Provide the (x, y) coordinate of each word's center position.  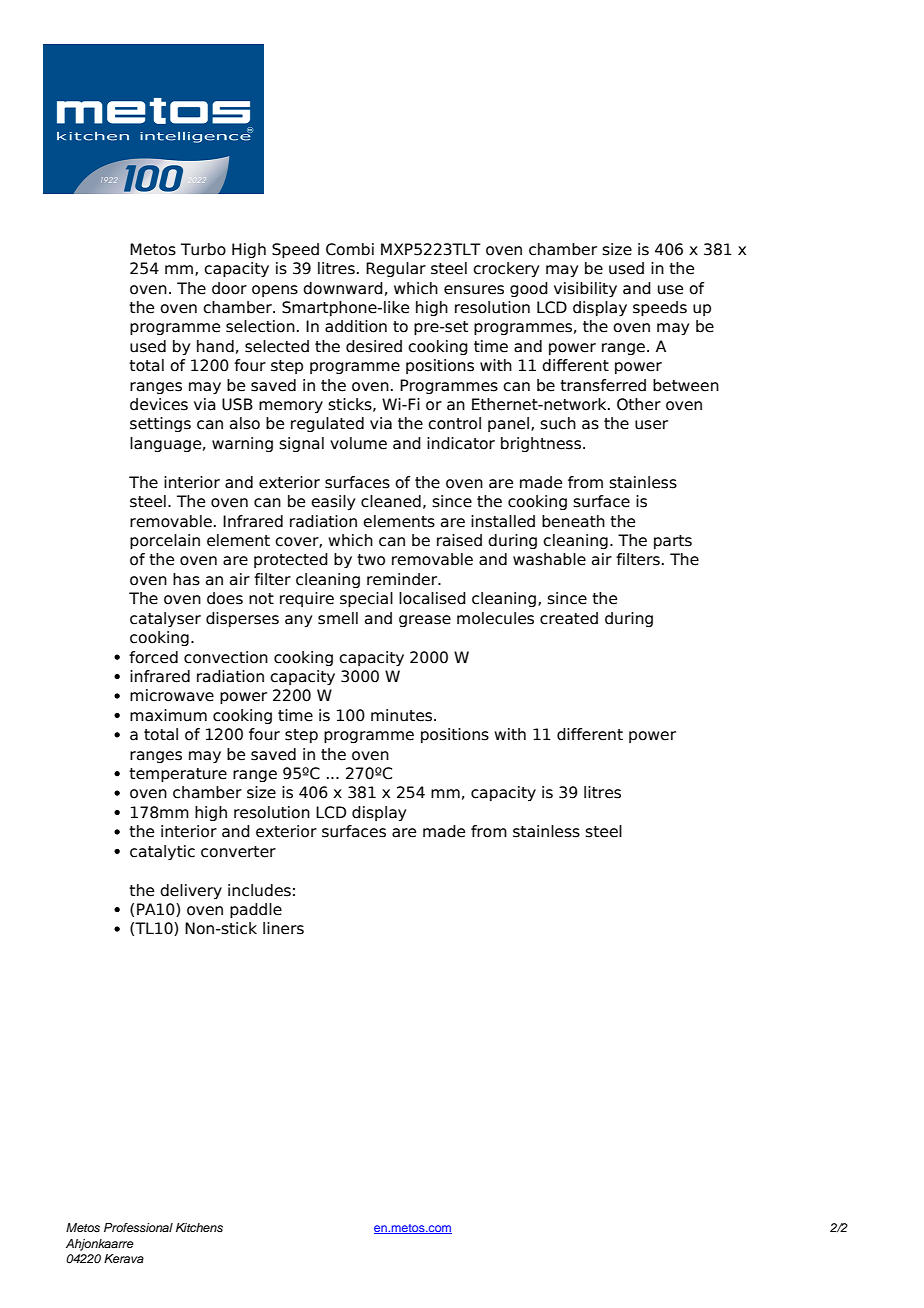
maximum (168, 715)
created (569, 618)
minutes (403, 715)
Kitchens (199, 1227)
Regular (396, 269)
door (229, 288)
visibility (585, 289)
